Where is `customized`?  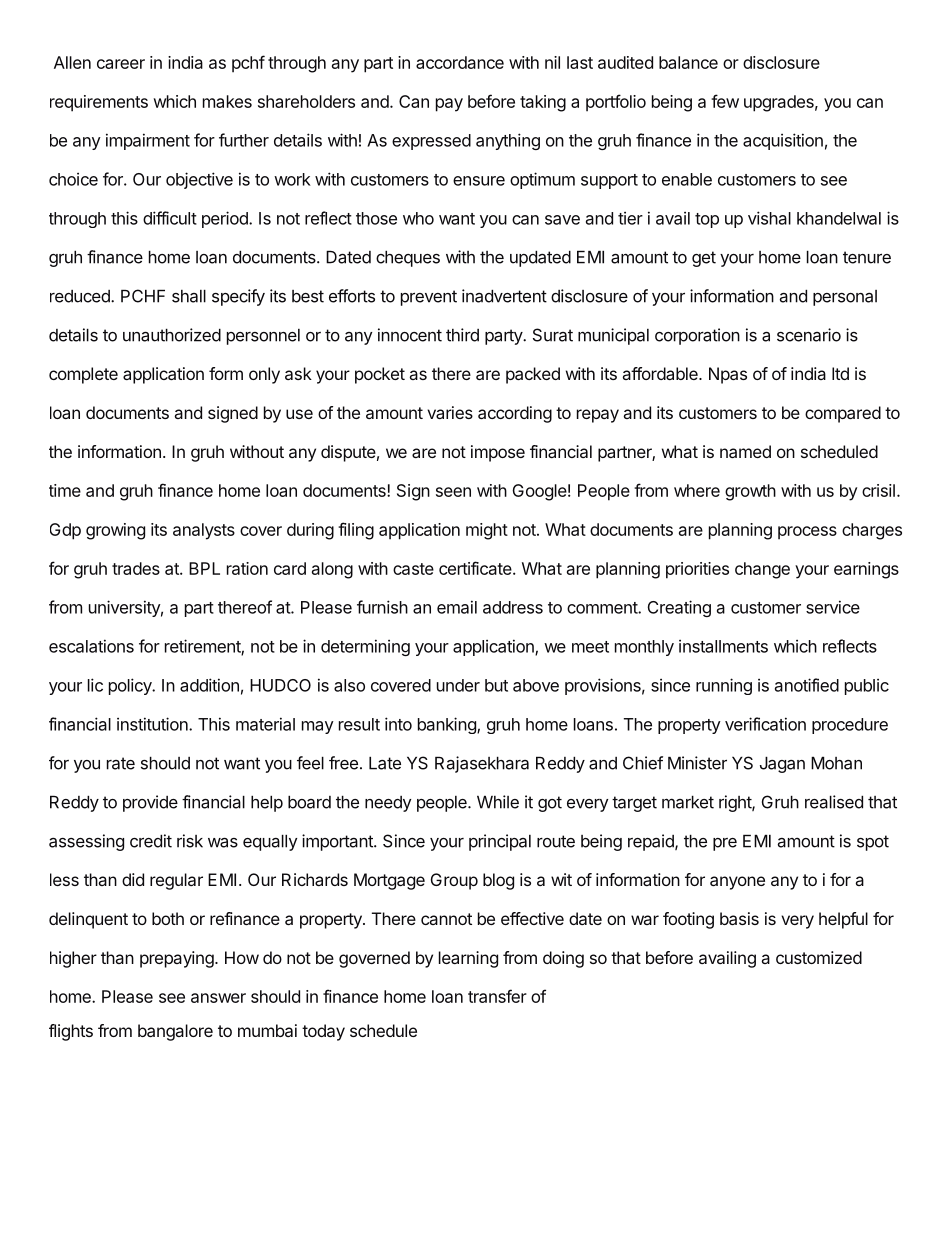
customized is located at coordinates (819, 957).
